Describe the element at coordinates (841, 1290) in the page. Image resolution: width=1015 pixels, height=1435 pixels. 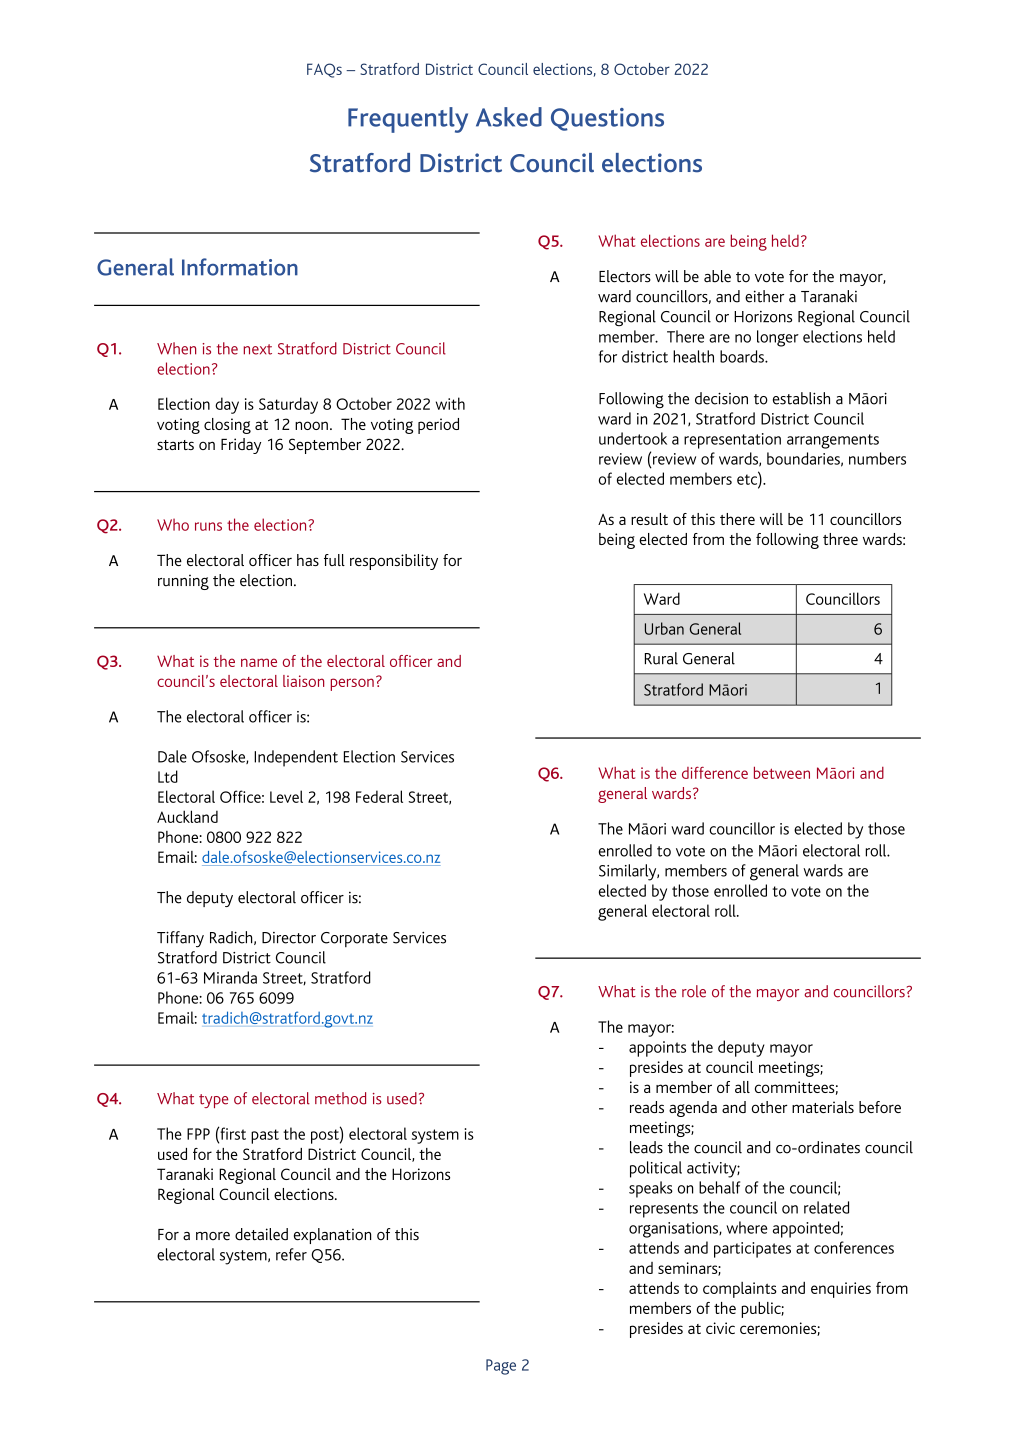
I see `enquiries` at that location.
